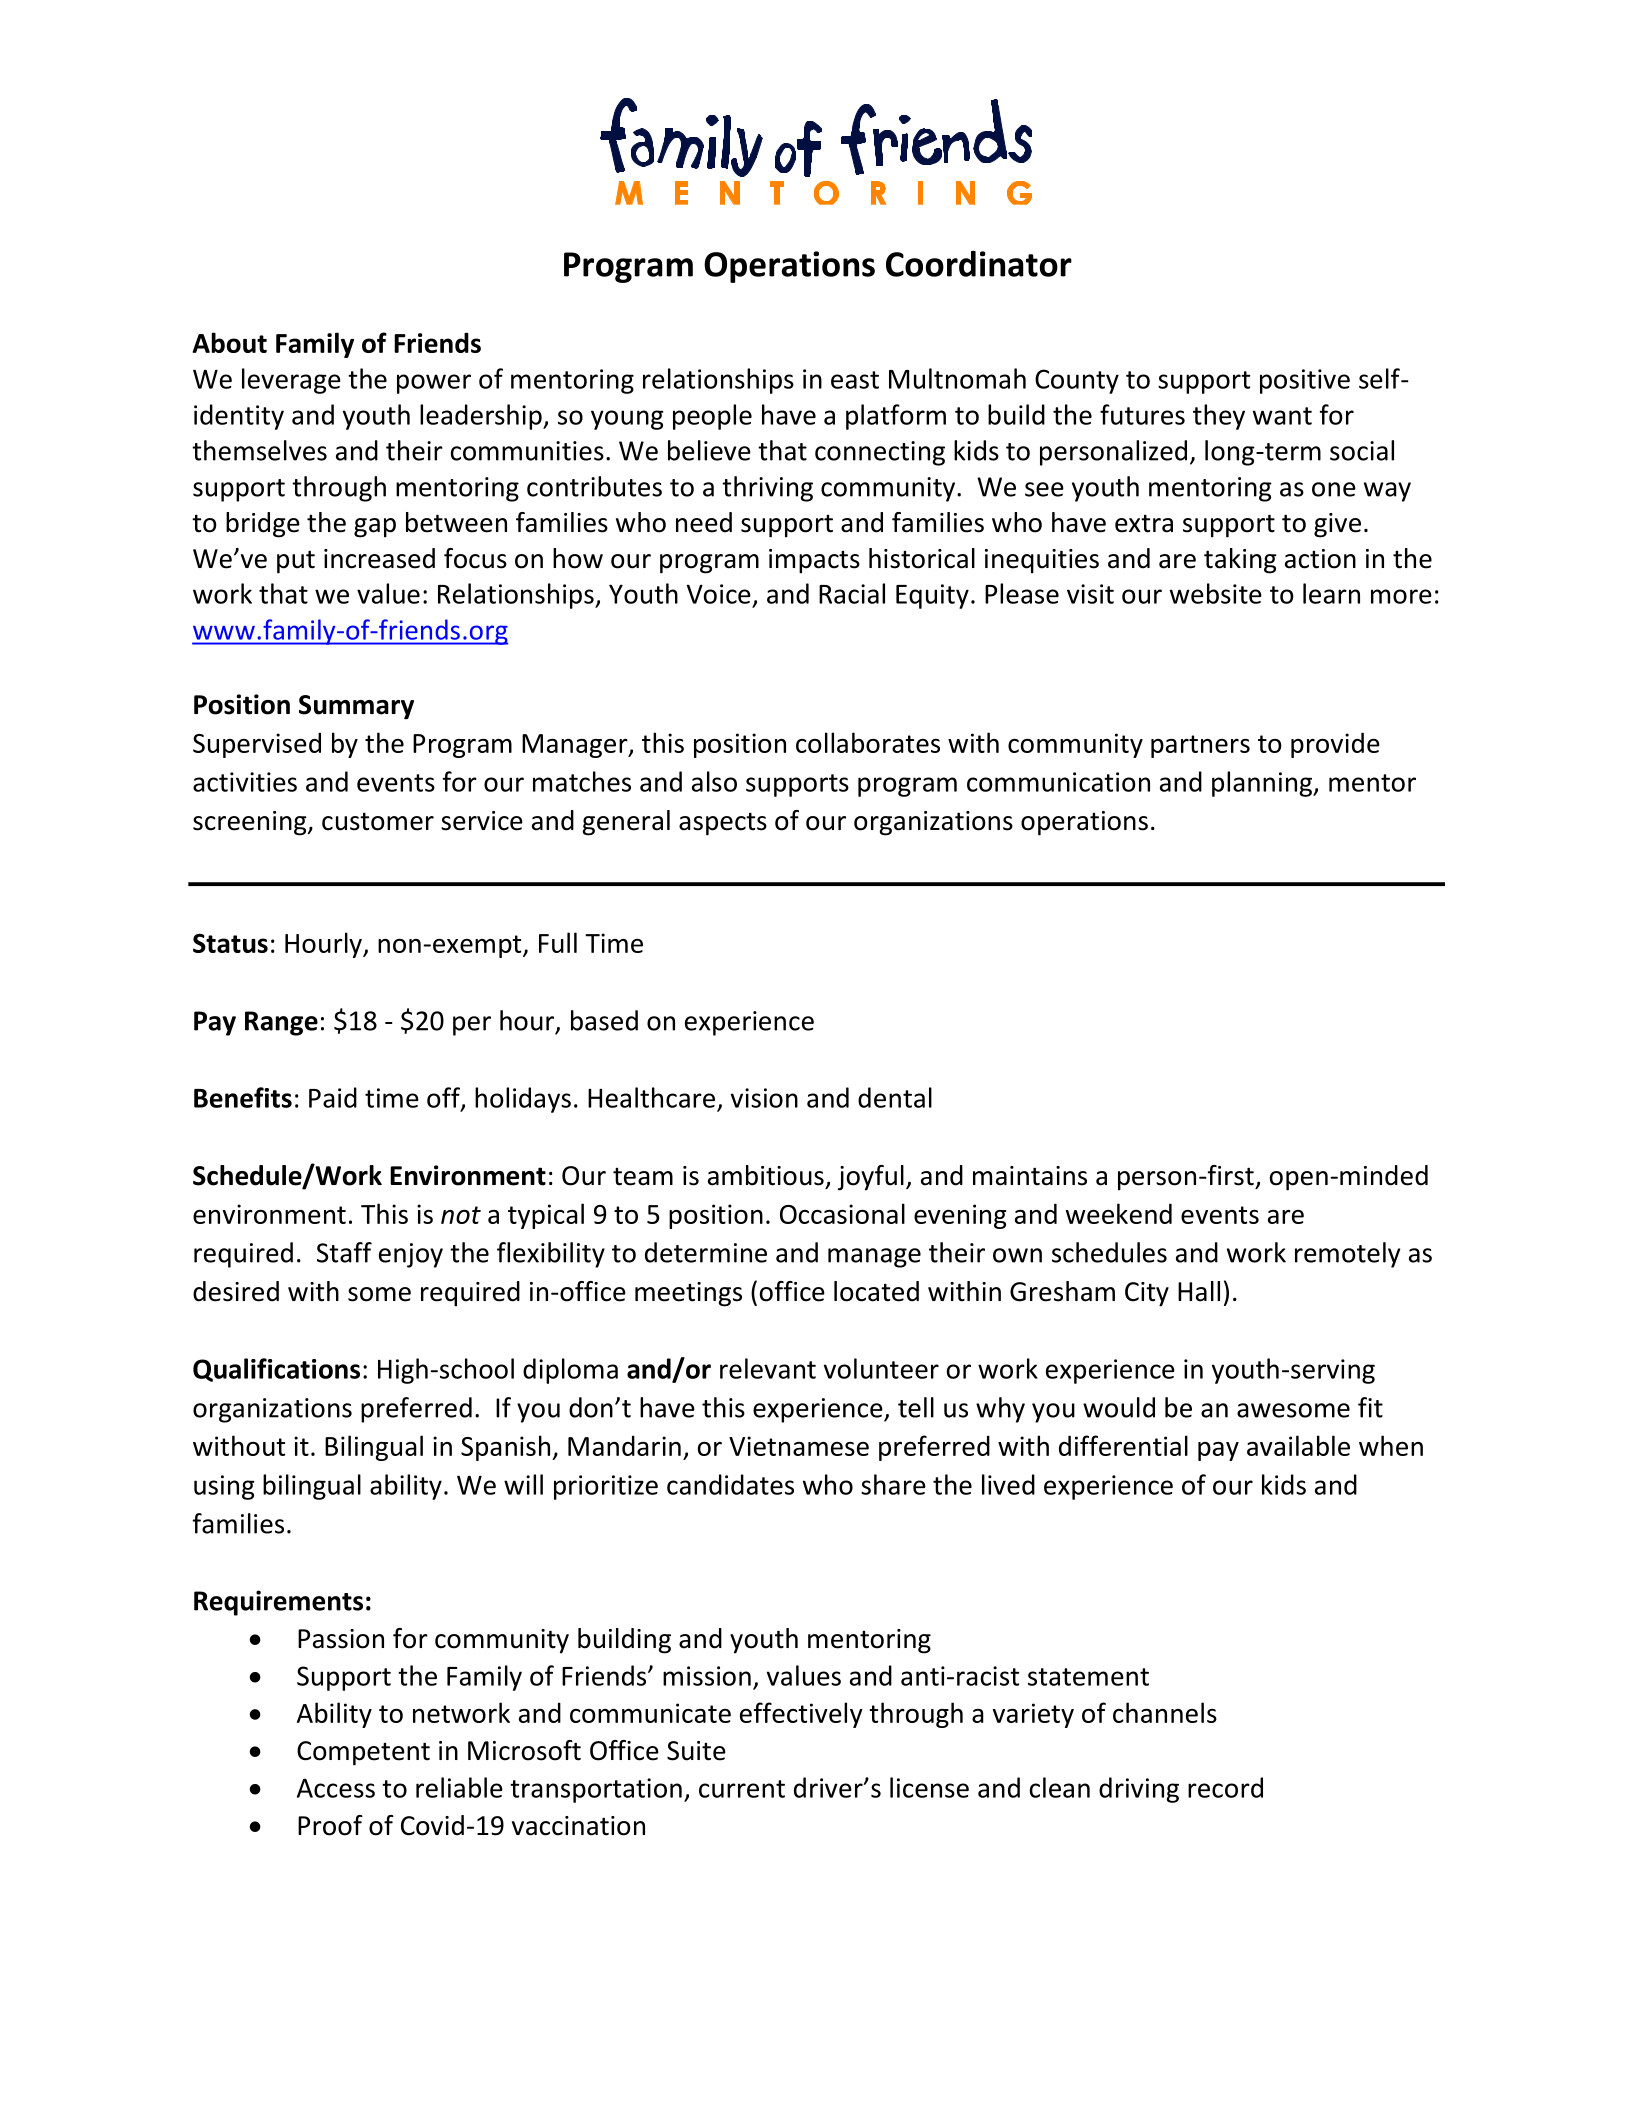 This screenshot has height=2114, width=1633. What do you see at coordinates (1263, 784) in the screenshot?
I see `planning` at bounding box center [1263, 784].
